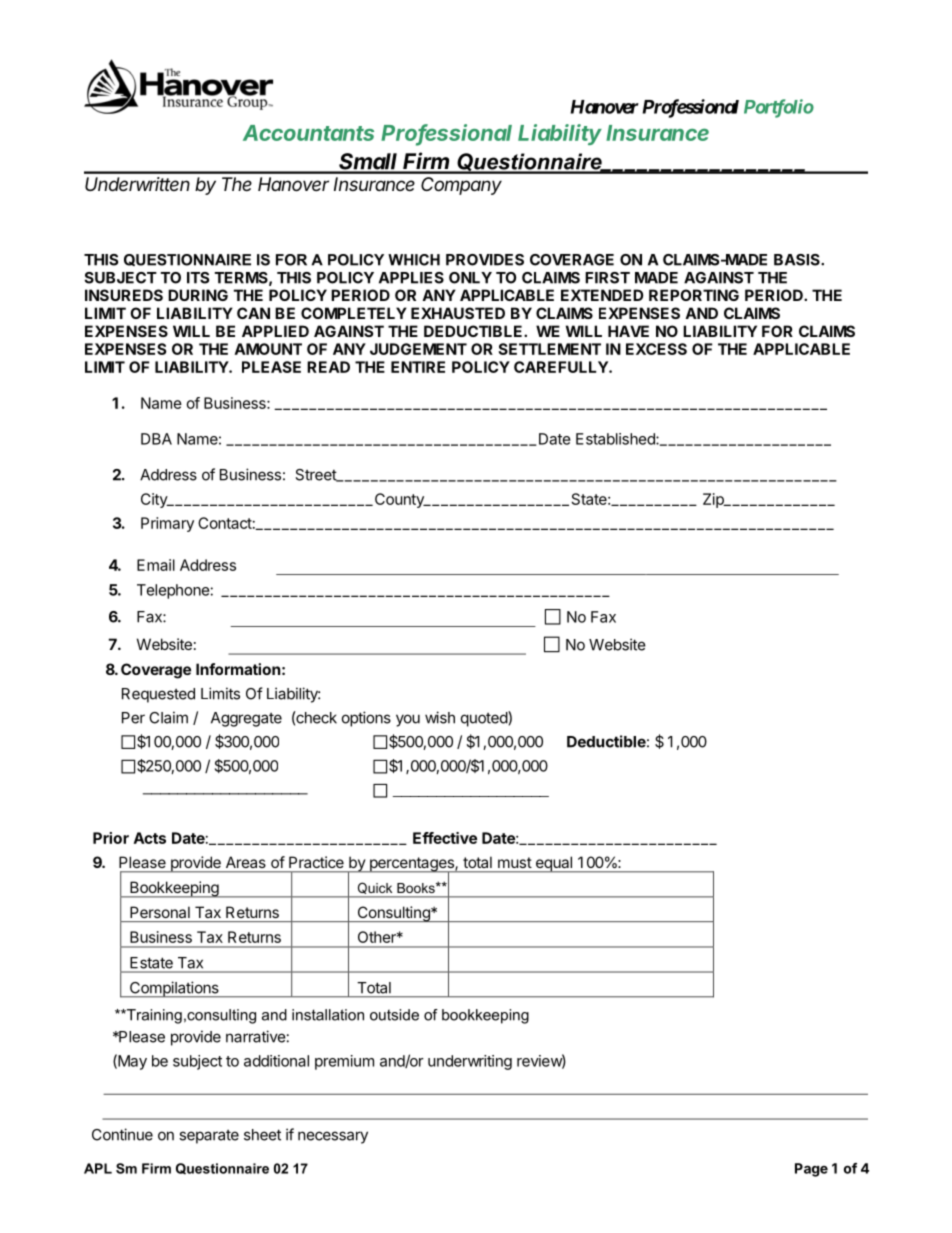 This screenshot has height=1233, width=952. I want to click on BASIS, so click(798, 260).
